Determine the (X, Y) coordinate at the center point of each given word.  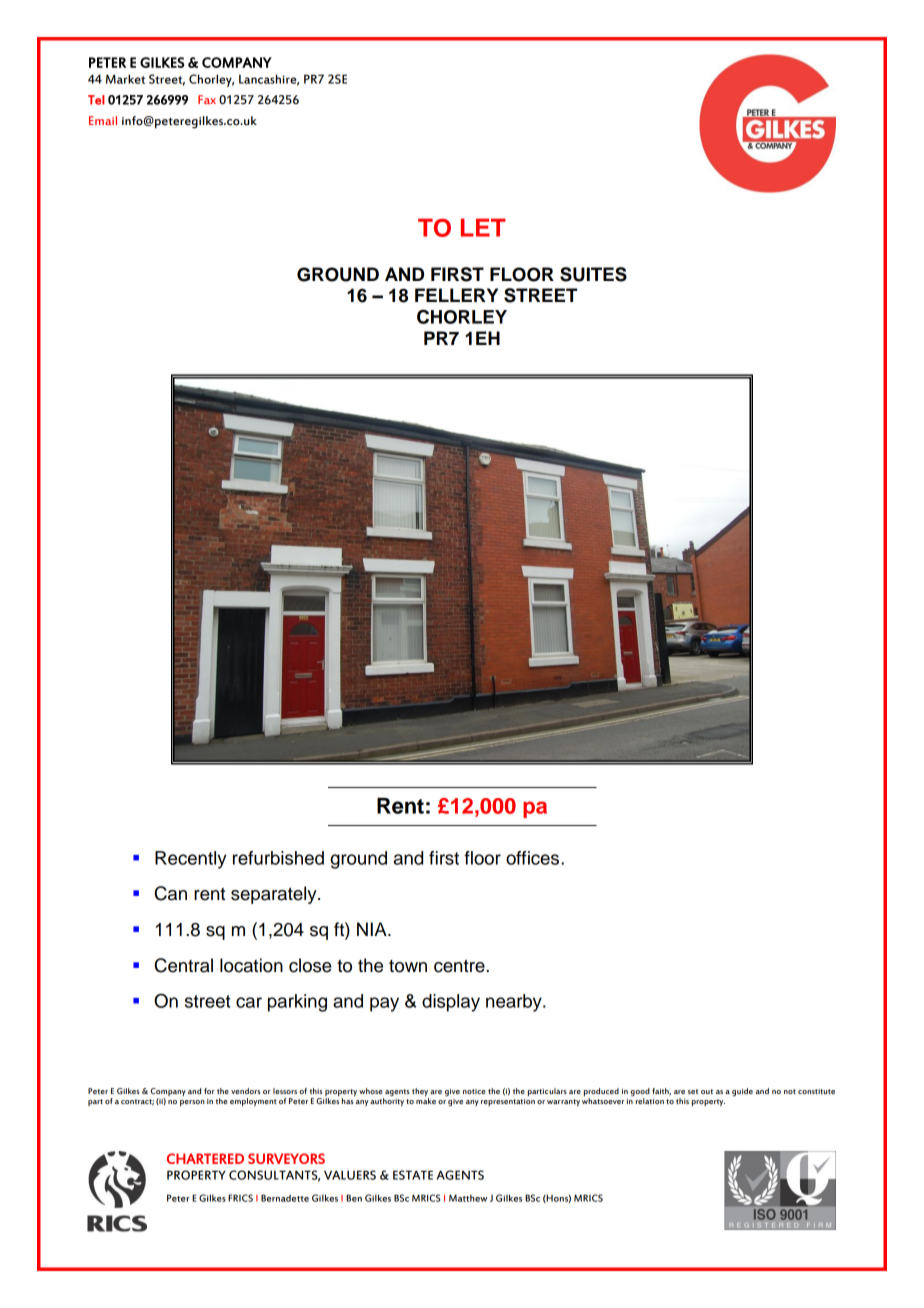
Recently (190, 860)
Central (184, 965)
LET (483, 227)
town (408, 966)
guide (742, 1092)
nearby (515, 1003)
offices (534, 858)
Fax (207, 99)
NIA (373, 929)
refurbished (278, 858)
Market (125, 79)
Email (103, 120)
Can (171, 893)
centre (460, 966)
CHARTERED (205, 1158)
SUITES (593, 274)
